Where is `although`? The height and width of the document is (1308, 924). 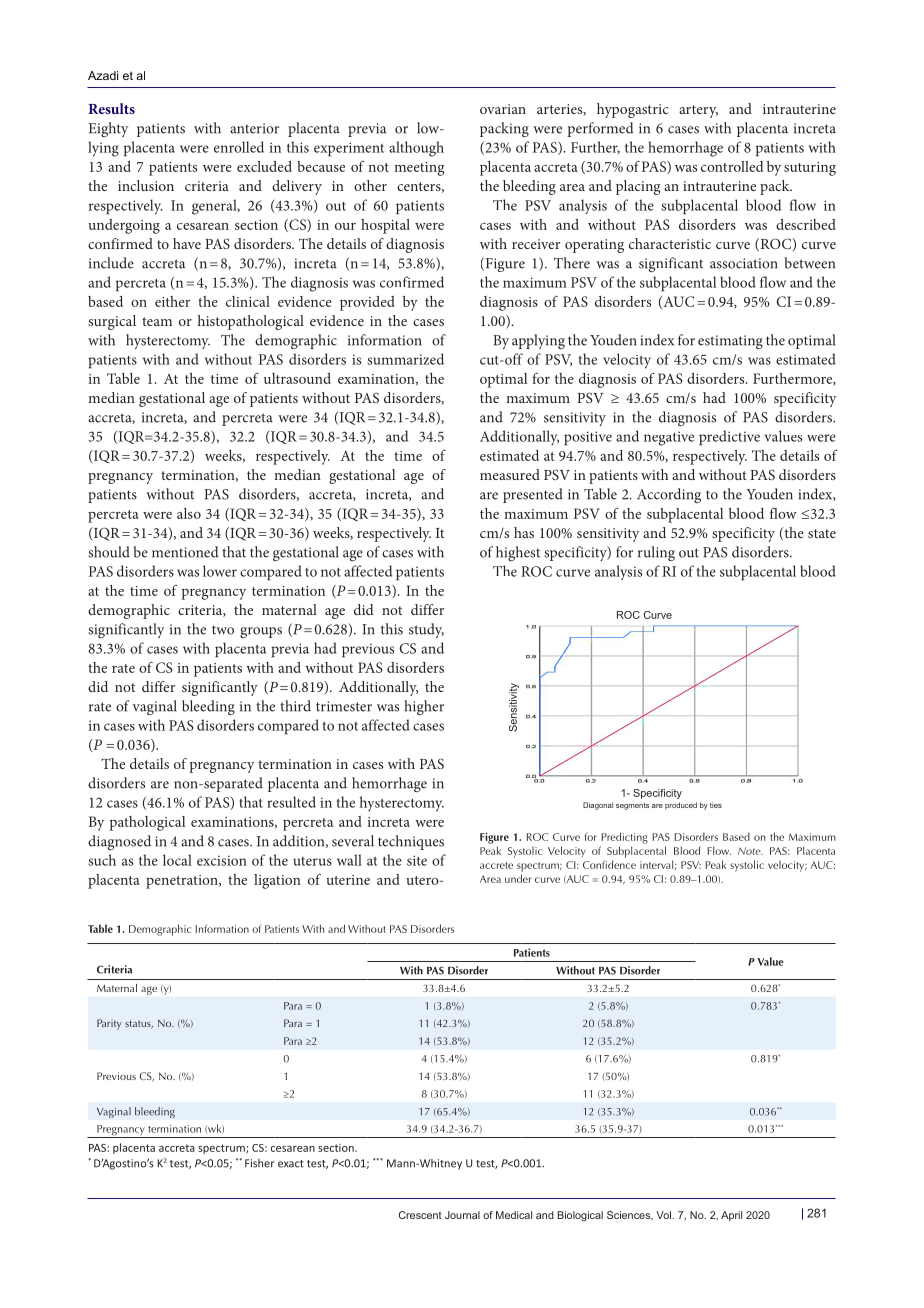
although is located at coordinates (416, 149).
